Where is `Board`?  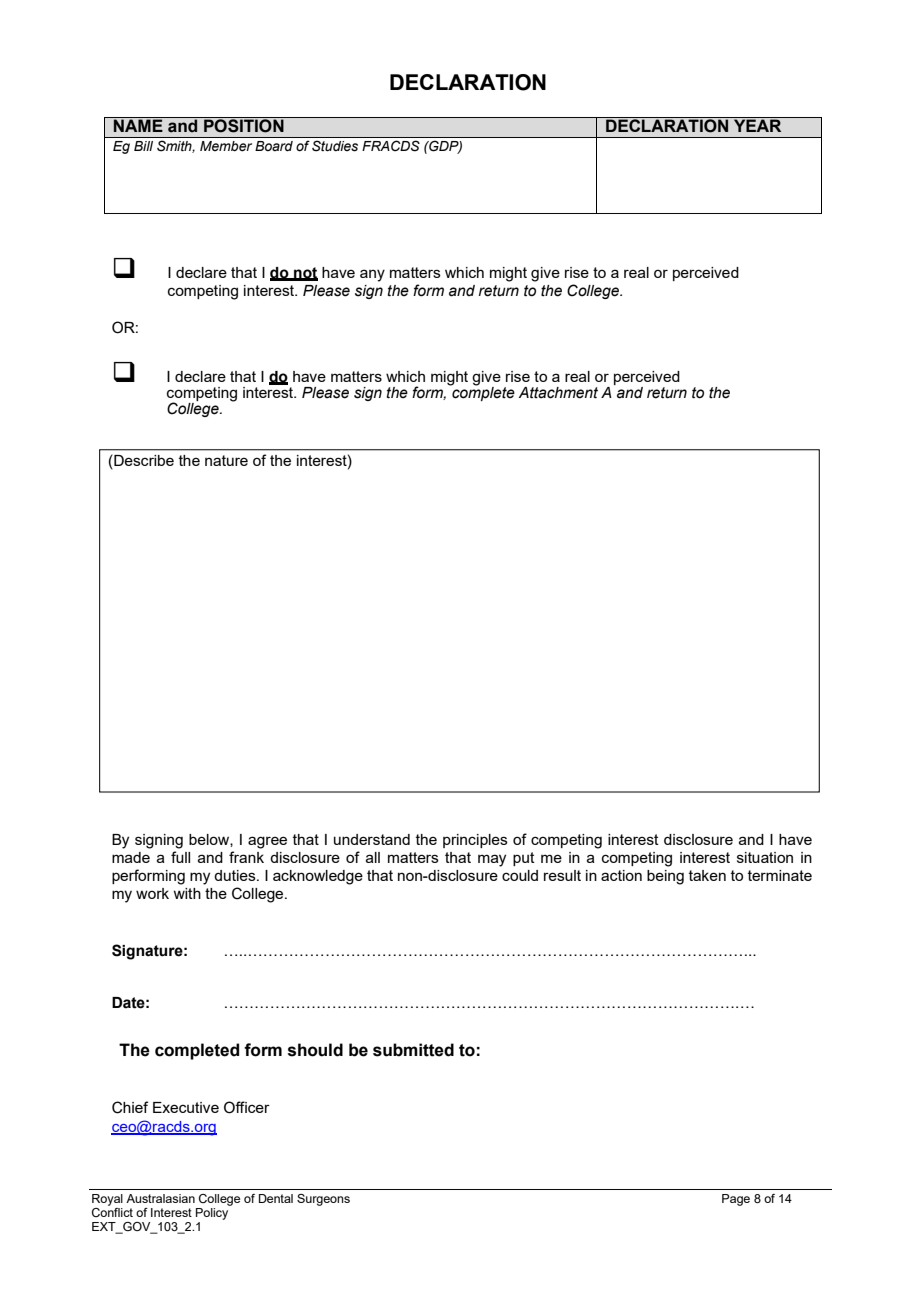
Board is located at coordinates (274, 146).
